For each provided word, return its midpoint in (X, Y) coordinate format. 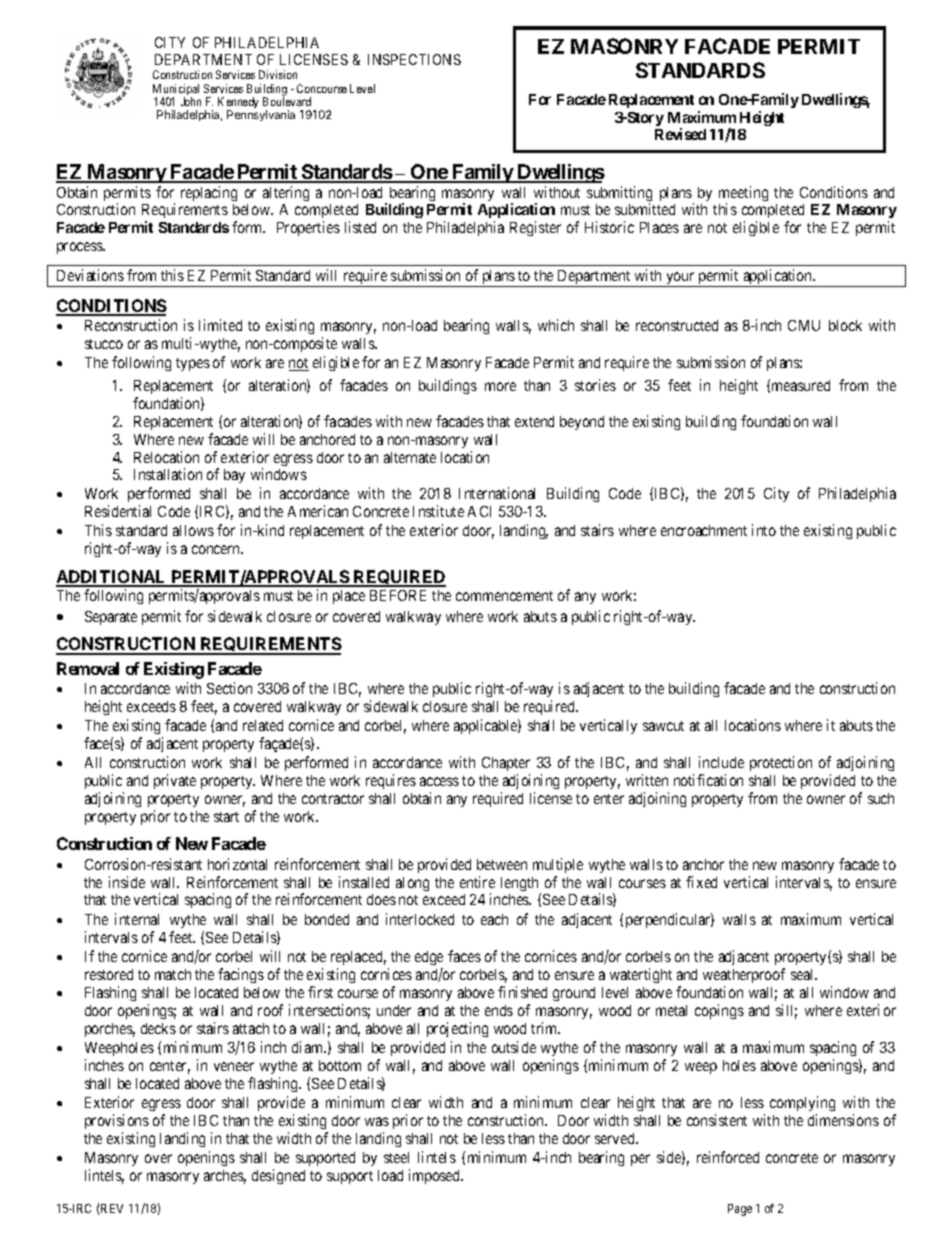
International (497, 493)
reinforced (728, 1157)
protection (781, 763)
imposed (436, 1176)
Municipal (176, 91)
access (439, 781)
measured (801, 385)
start (226, 817)
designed (278, 1176)
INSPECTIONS (414, 59)
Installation (168, 474)
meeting (743, 195)
